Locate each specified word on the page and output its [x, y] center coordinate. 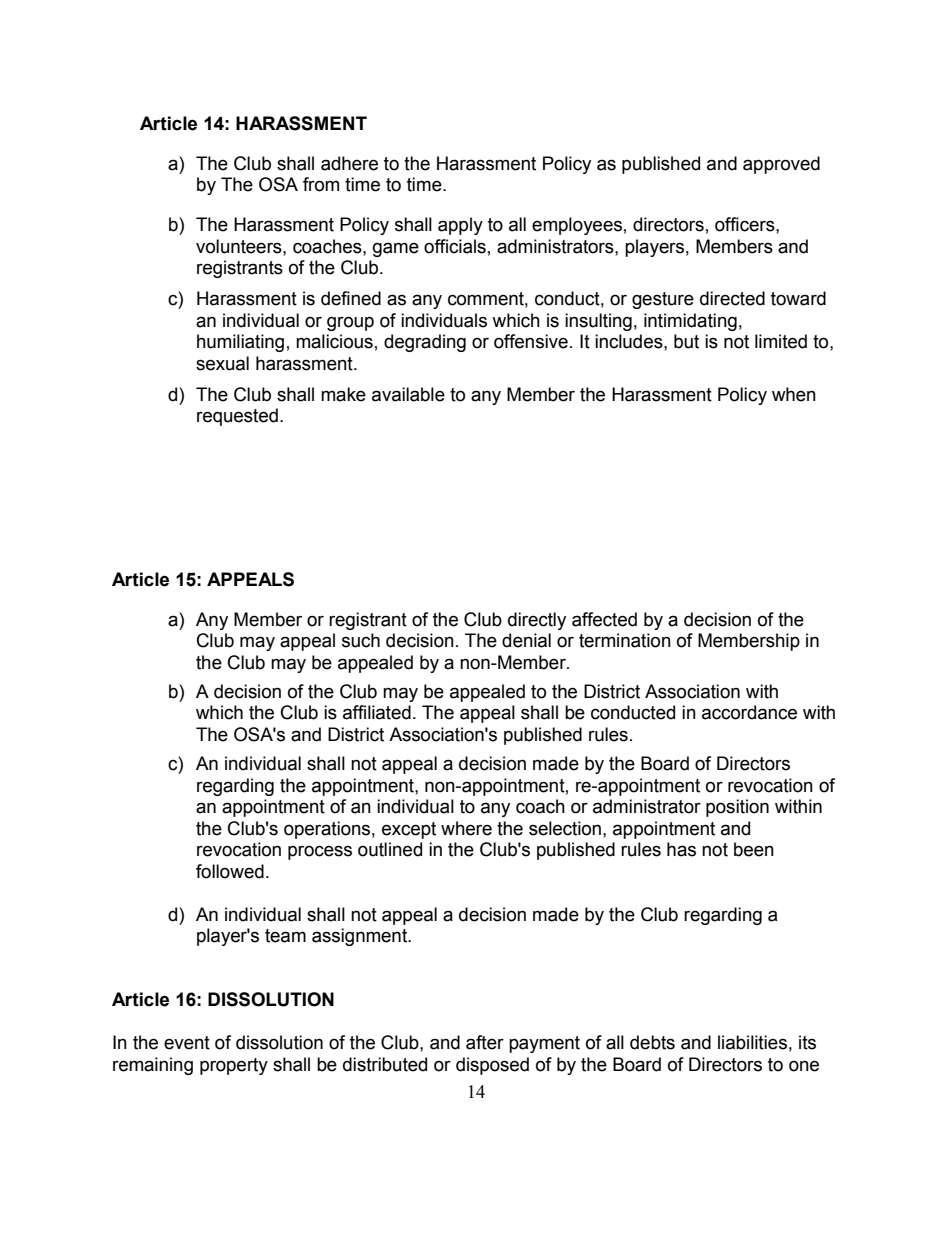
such [361, 640]
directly [537, 621]
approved [781, 165]
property [234, 1066]
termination [625, 640]
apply [460, 226]
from [321, 184]
